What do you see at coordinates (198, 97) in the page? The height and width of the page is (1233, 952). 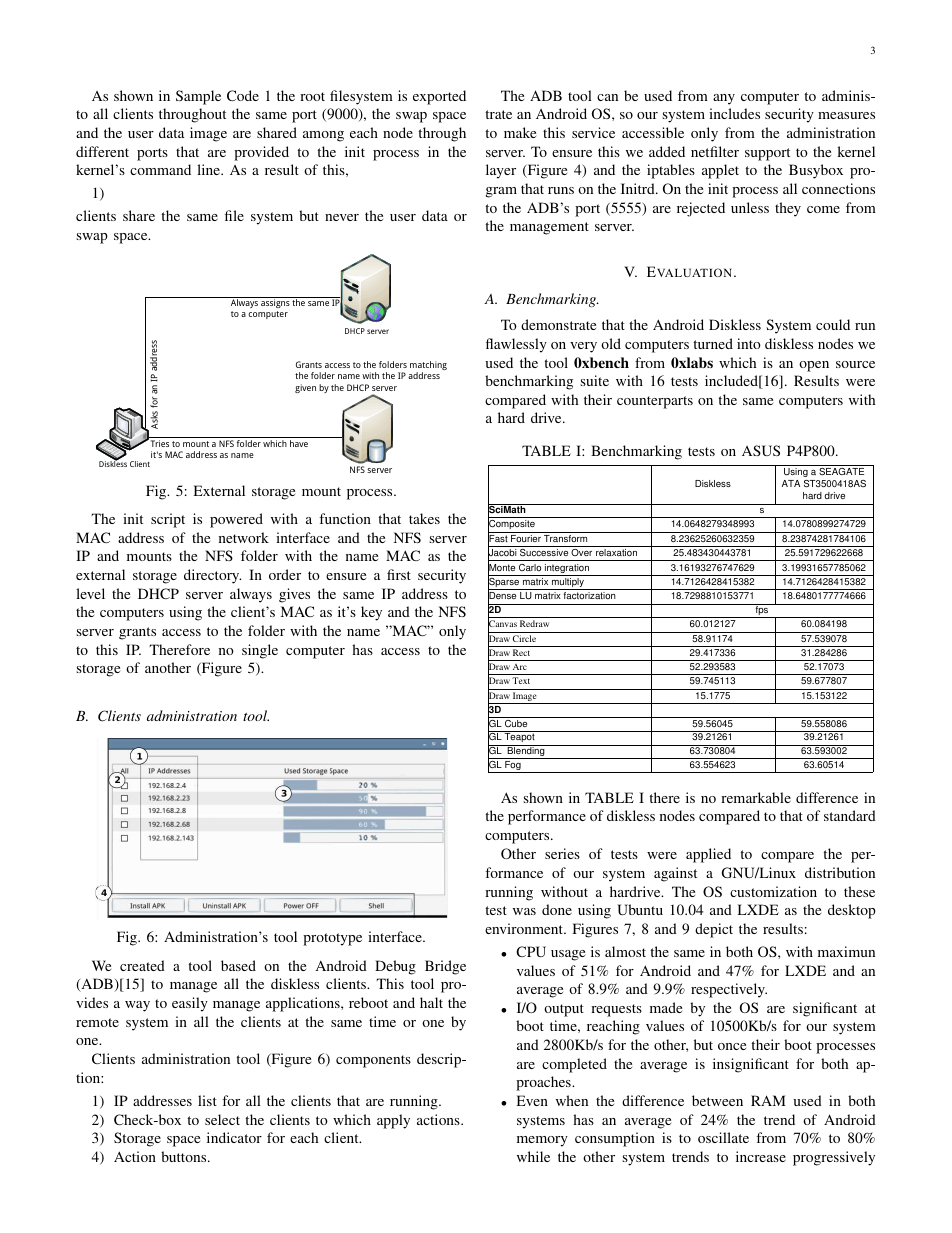 I see `Sample` at bounding box center [198, 97].
